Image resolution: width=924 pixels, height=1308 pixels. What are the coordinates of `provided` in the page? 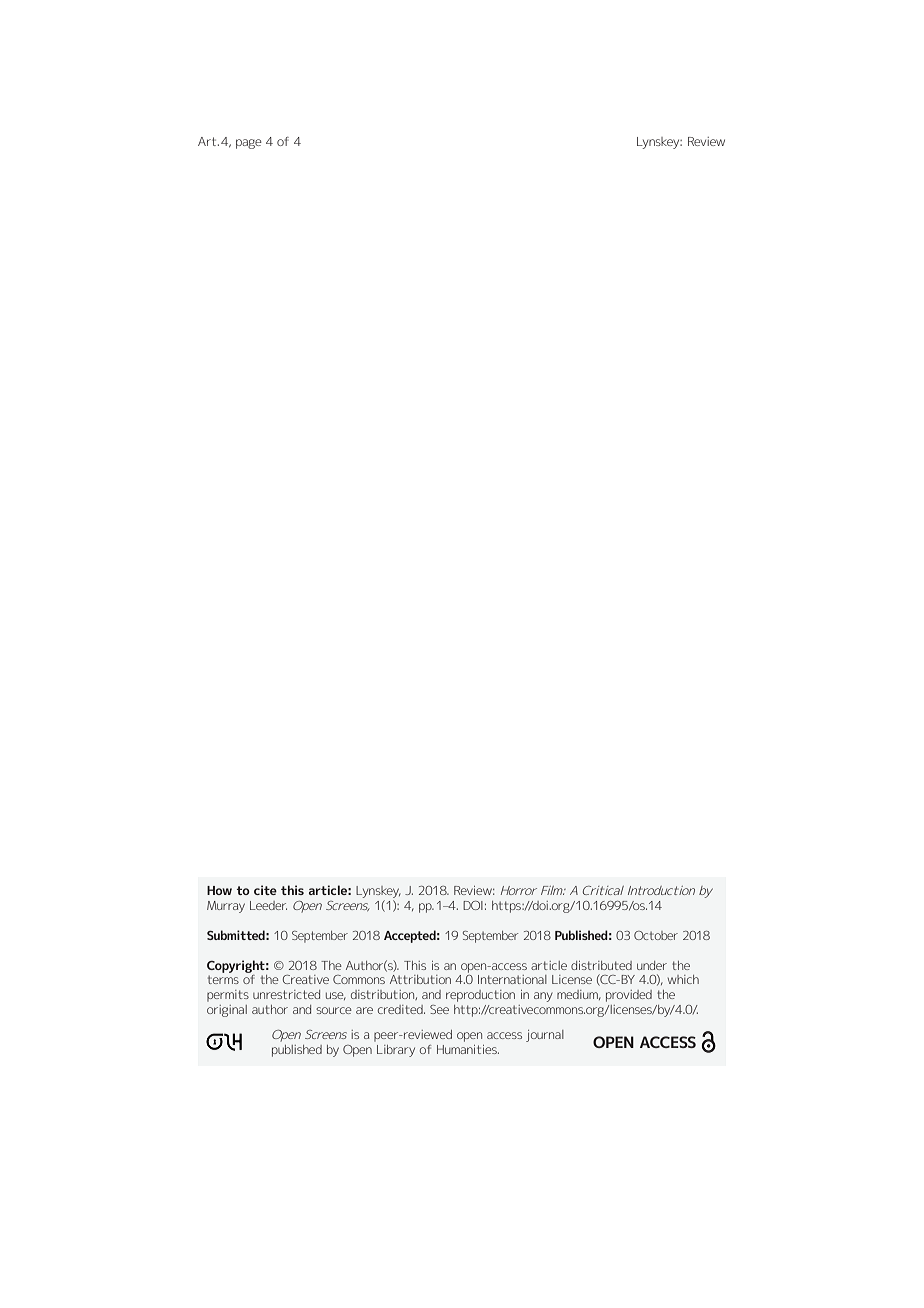 It's located at (629, 996).
